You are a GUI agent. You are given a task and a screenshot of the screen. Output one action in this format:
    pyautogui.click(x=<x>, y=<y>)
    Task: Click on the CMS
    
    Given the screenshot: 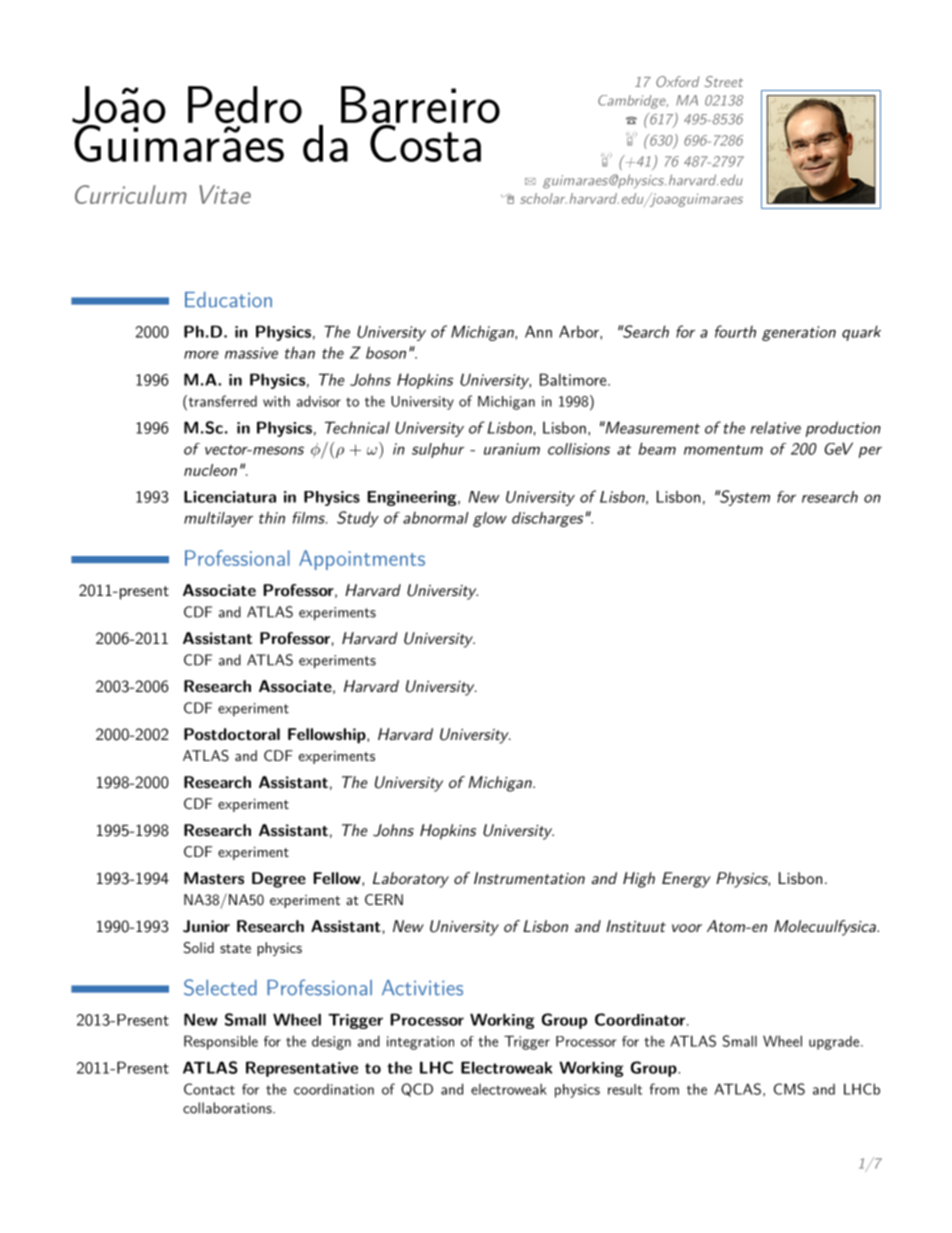 What is the action you would take?
    pyautogui.click(x=789, y=1089)
